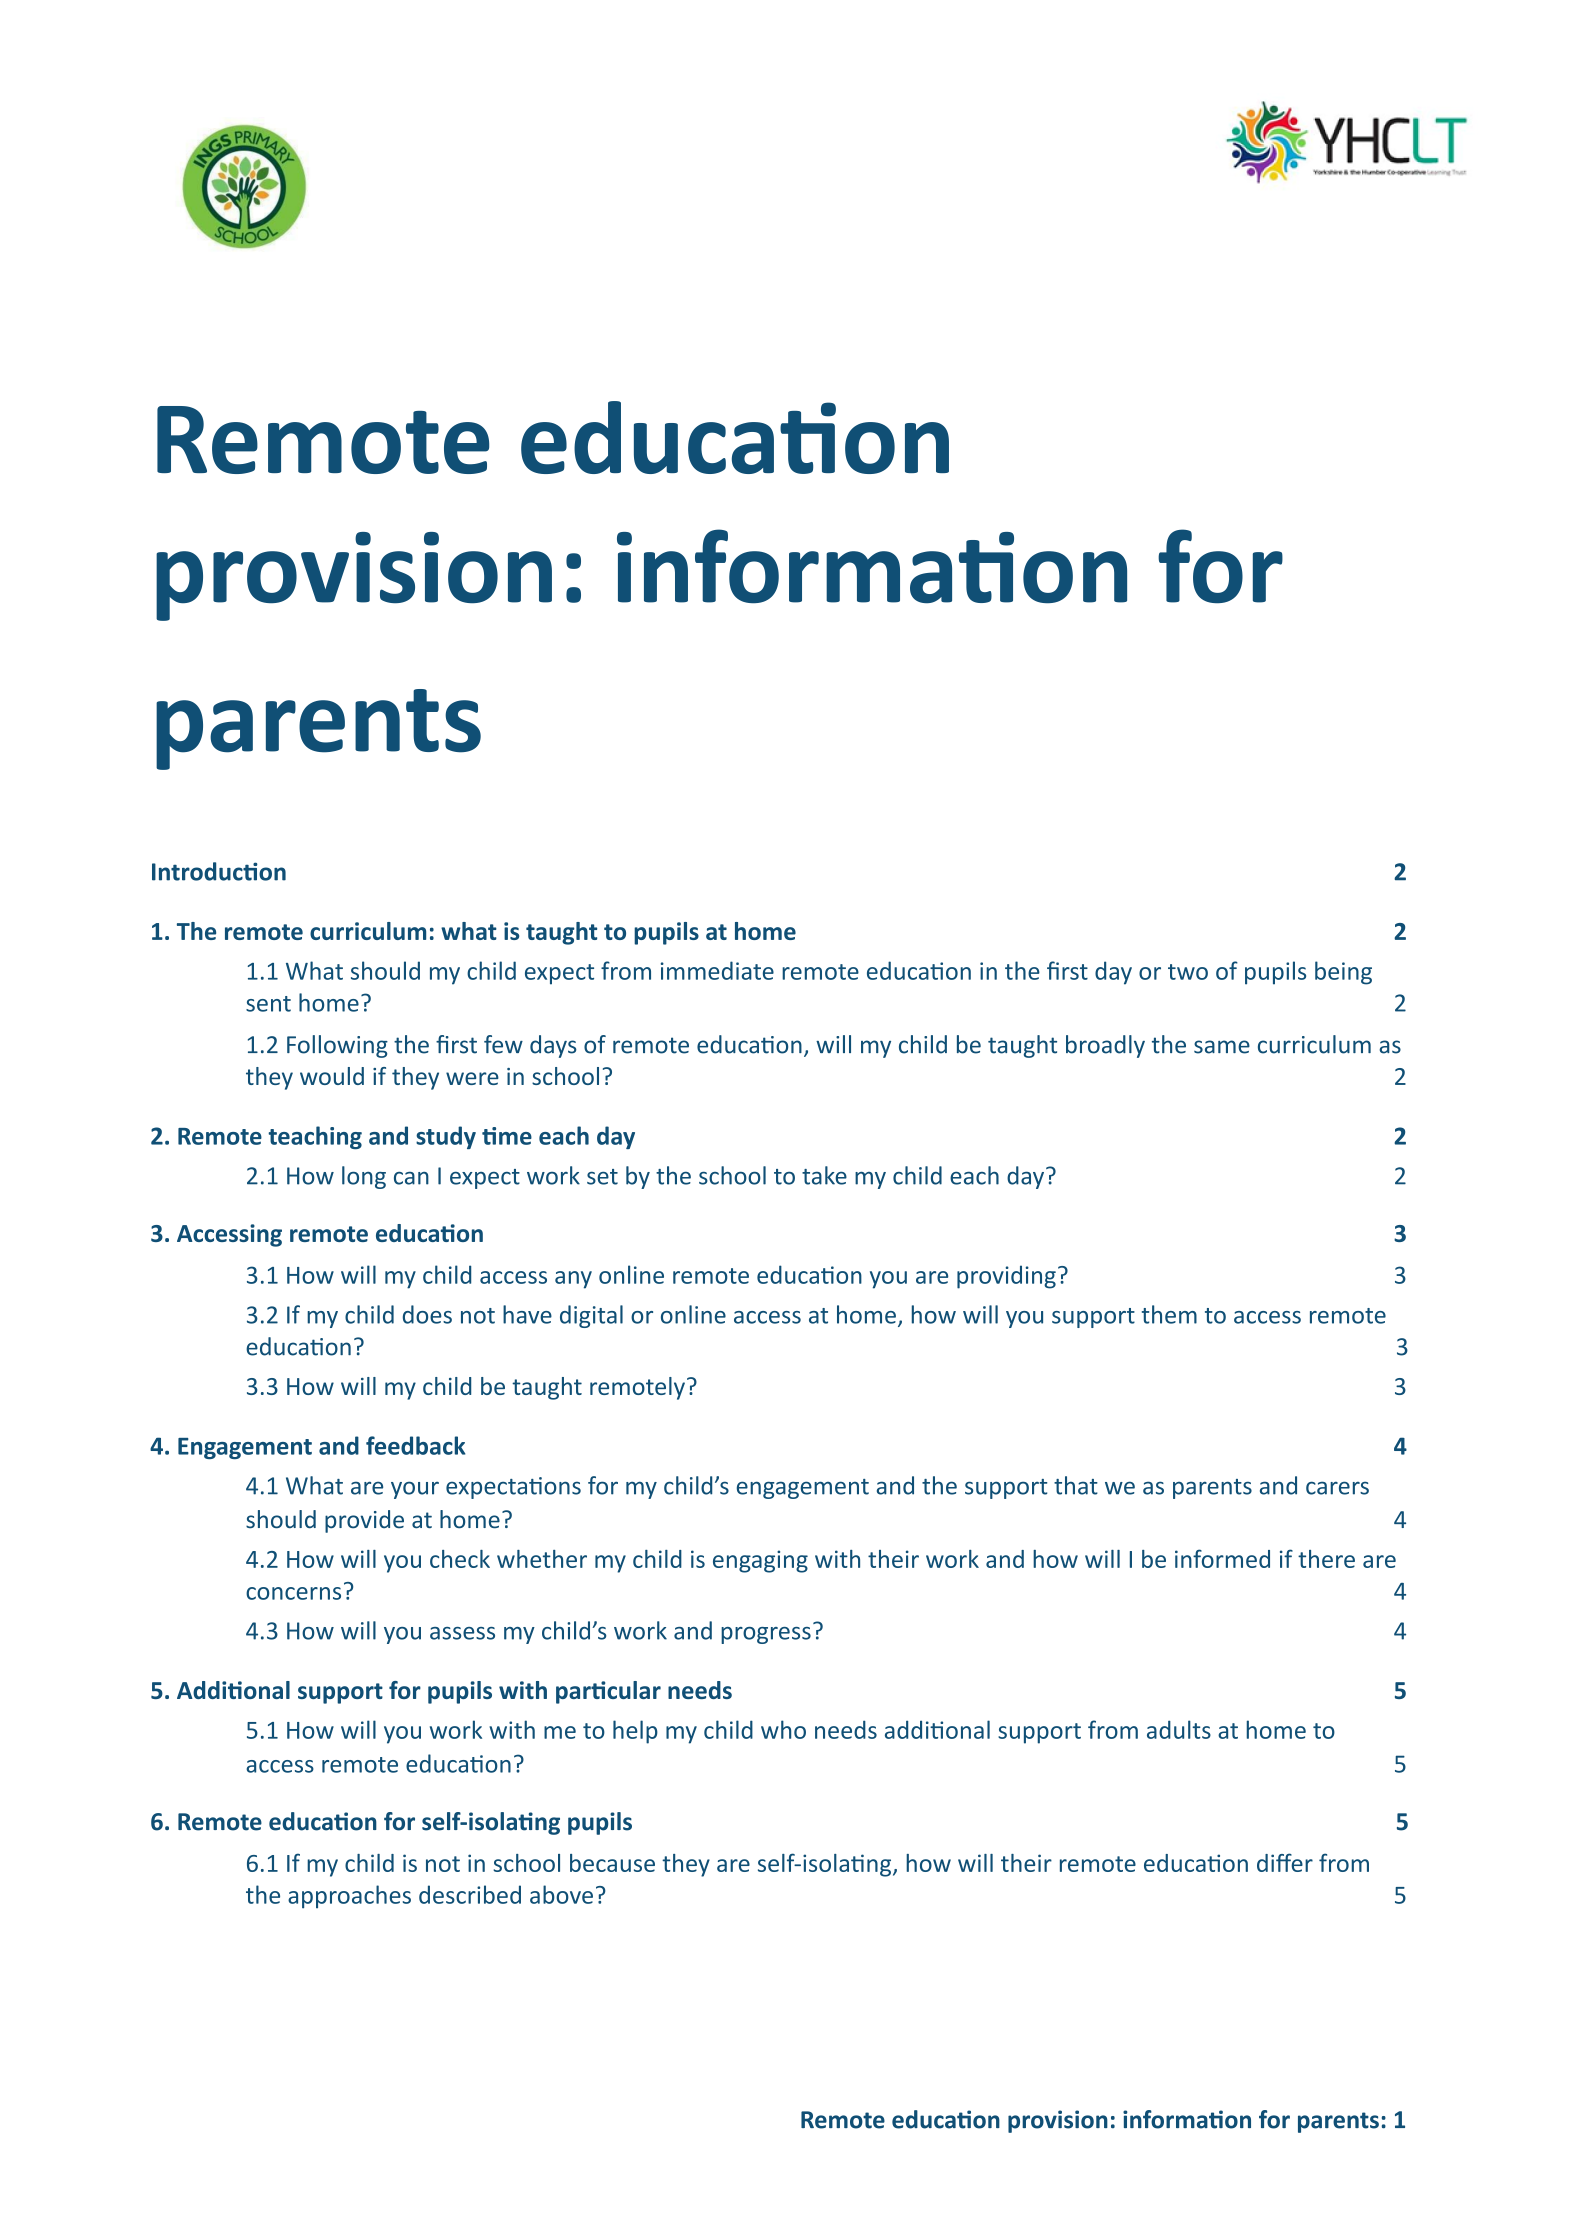  Describe the element at coordinates (337, 1046) in the screenshot. I see `Following` at that location.
